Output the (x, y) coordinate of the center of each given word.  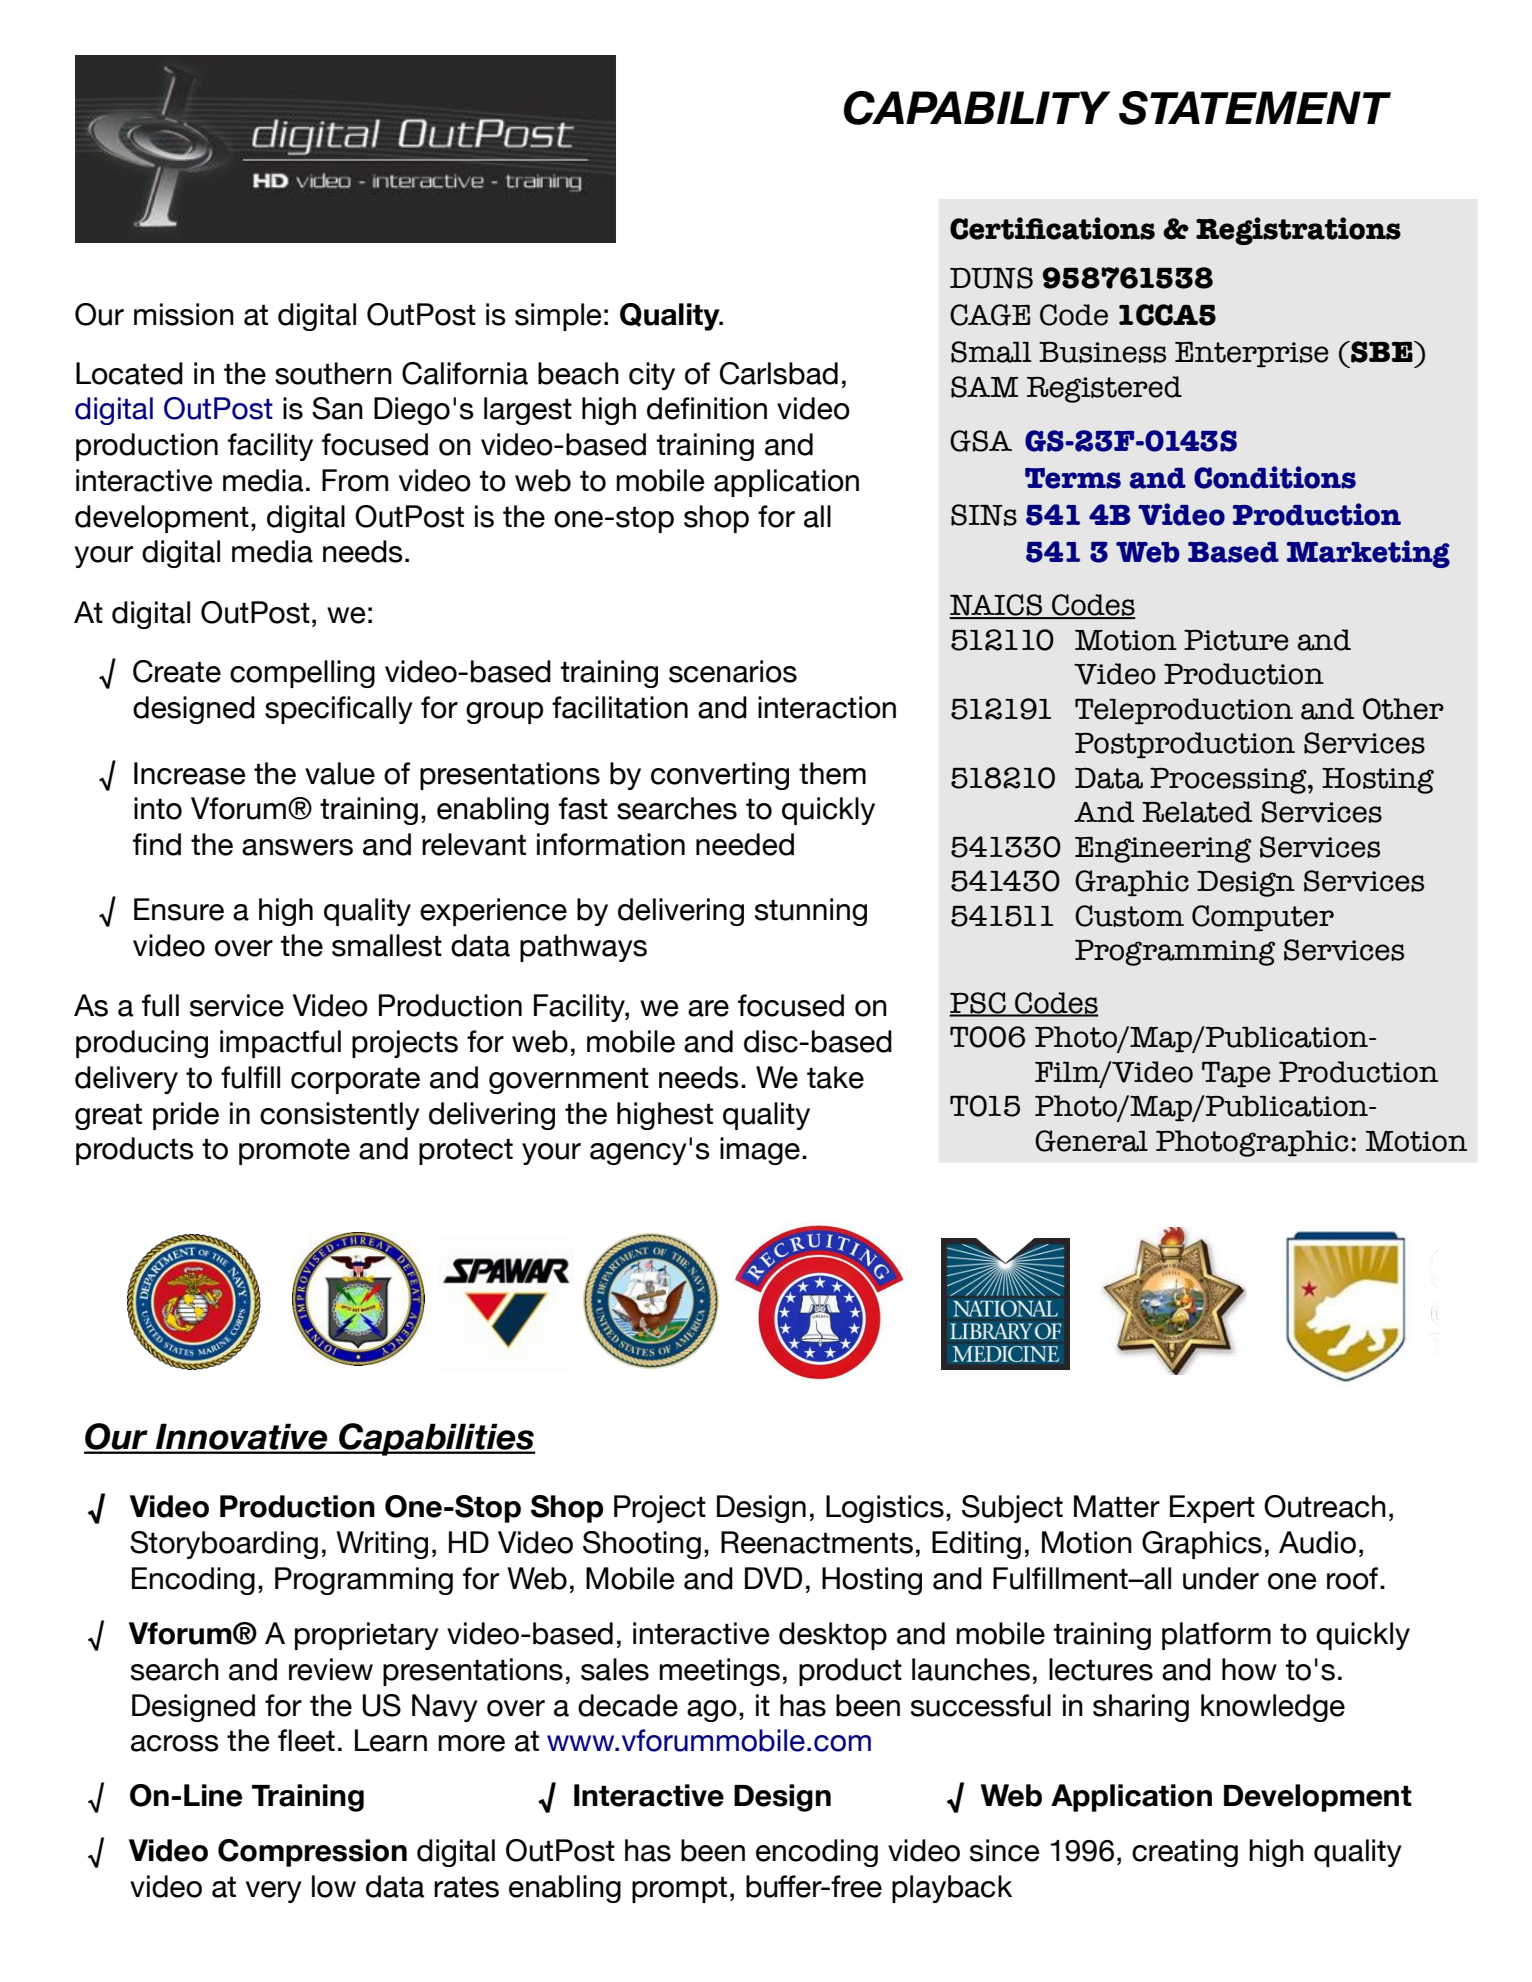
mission (184, 314)
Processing (1229, 781)
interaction (827, 707)
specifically (339, 710)
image (760, 1151)
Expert (1212, 1509)
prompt (679, 1889)
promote (294, 1151)
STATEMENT (1255, 108)
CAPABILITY (977, 108)
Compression (312, 1853)
